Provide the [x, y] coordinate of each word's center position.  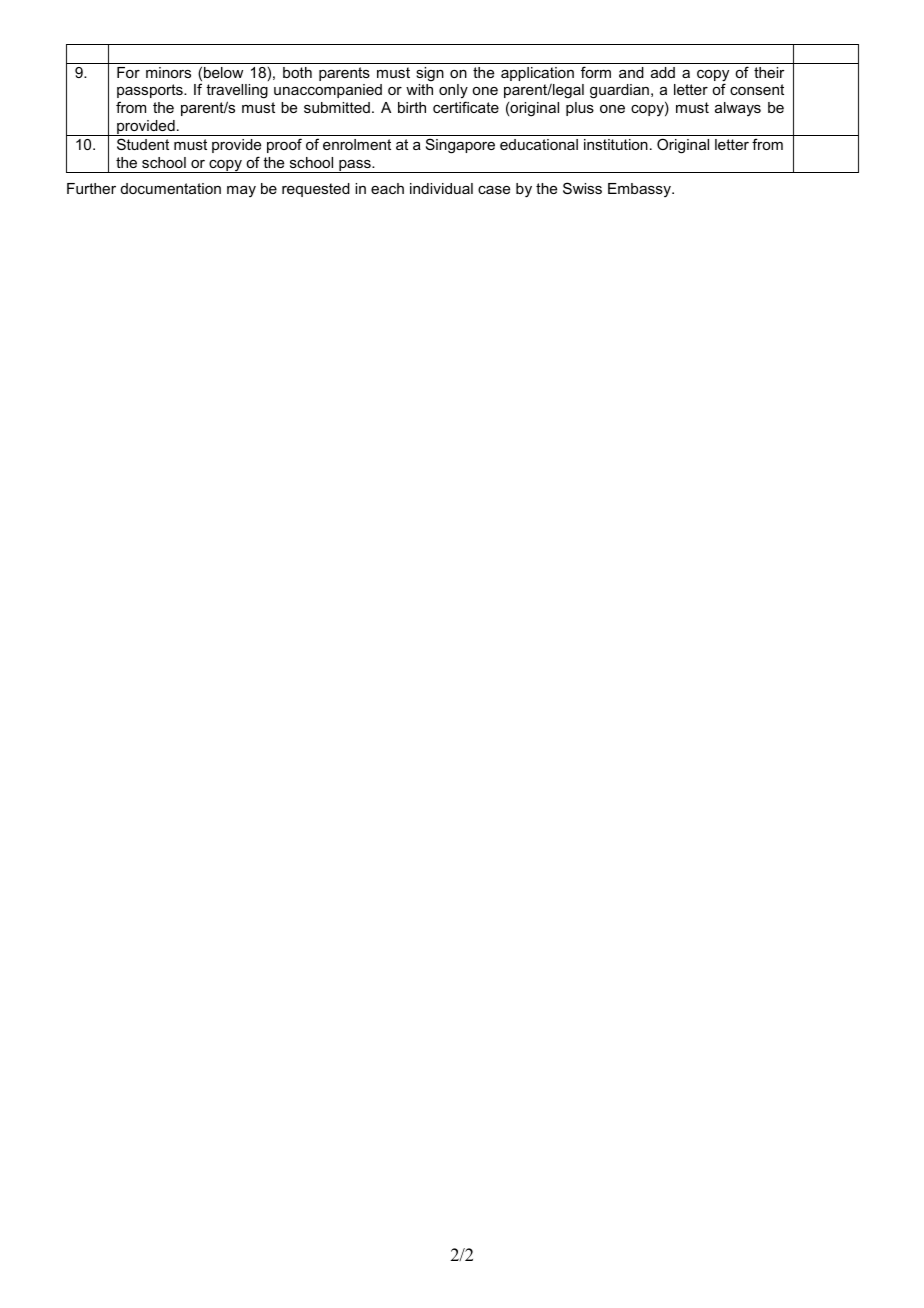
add [663, 72]
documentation [171, 188]
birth [412, 107]
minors [168, 72]
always [738, 109]
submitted [337, 107]
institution [616, 144]
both [297, 72]
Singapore [460, 146]
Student [143, 144]
